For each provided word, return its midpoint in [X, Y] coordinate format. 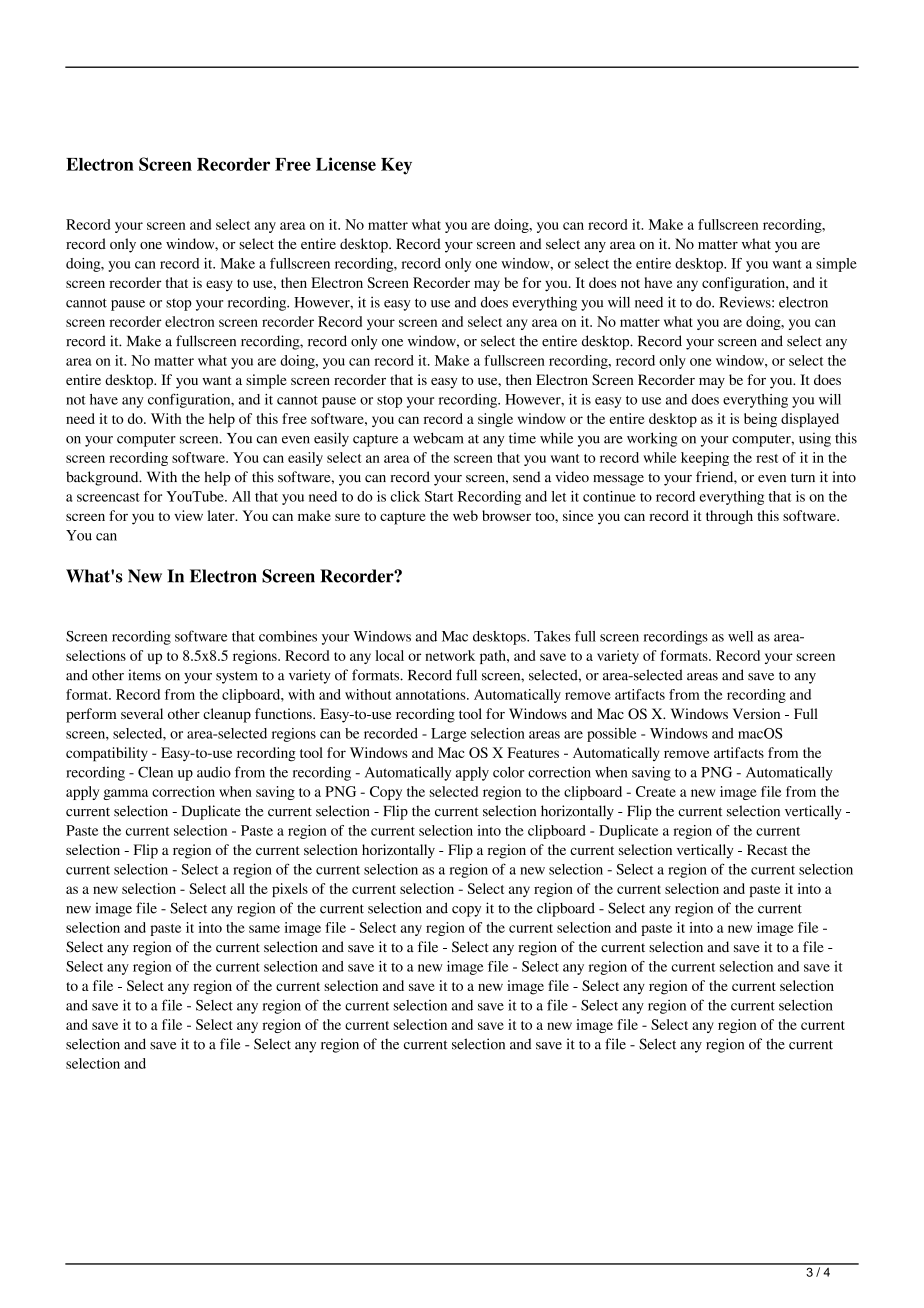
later [222, 515]
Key [396, 166]
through [729, 517]
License [346, 164]
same [264, 929]
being [760, 420]
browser [506, 515]
